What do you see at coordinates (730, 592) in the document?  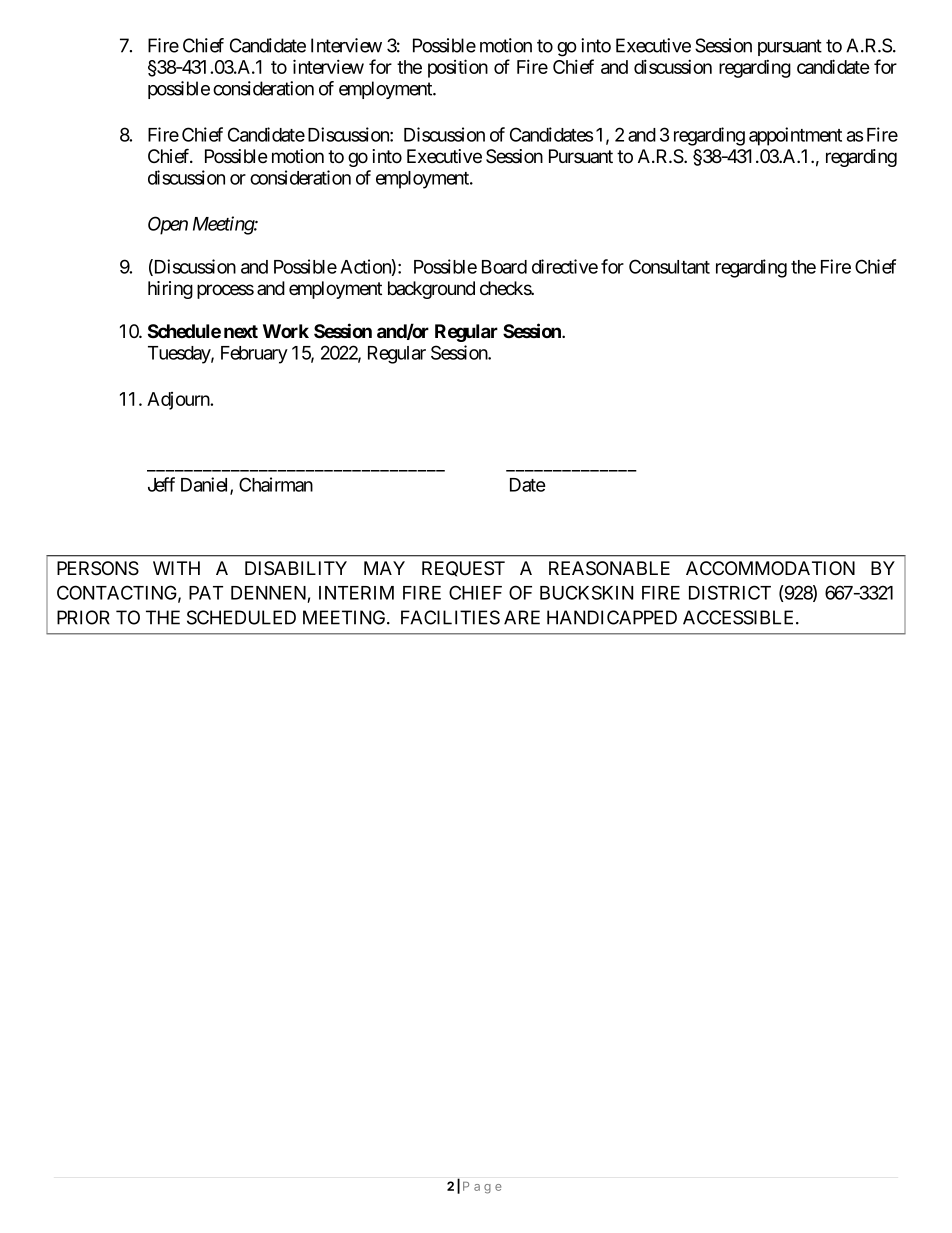 I see `DISTRICT` at bounding box center [730, 592].
